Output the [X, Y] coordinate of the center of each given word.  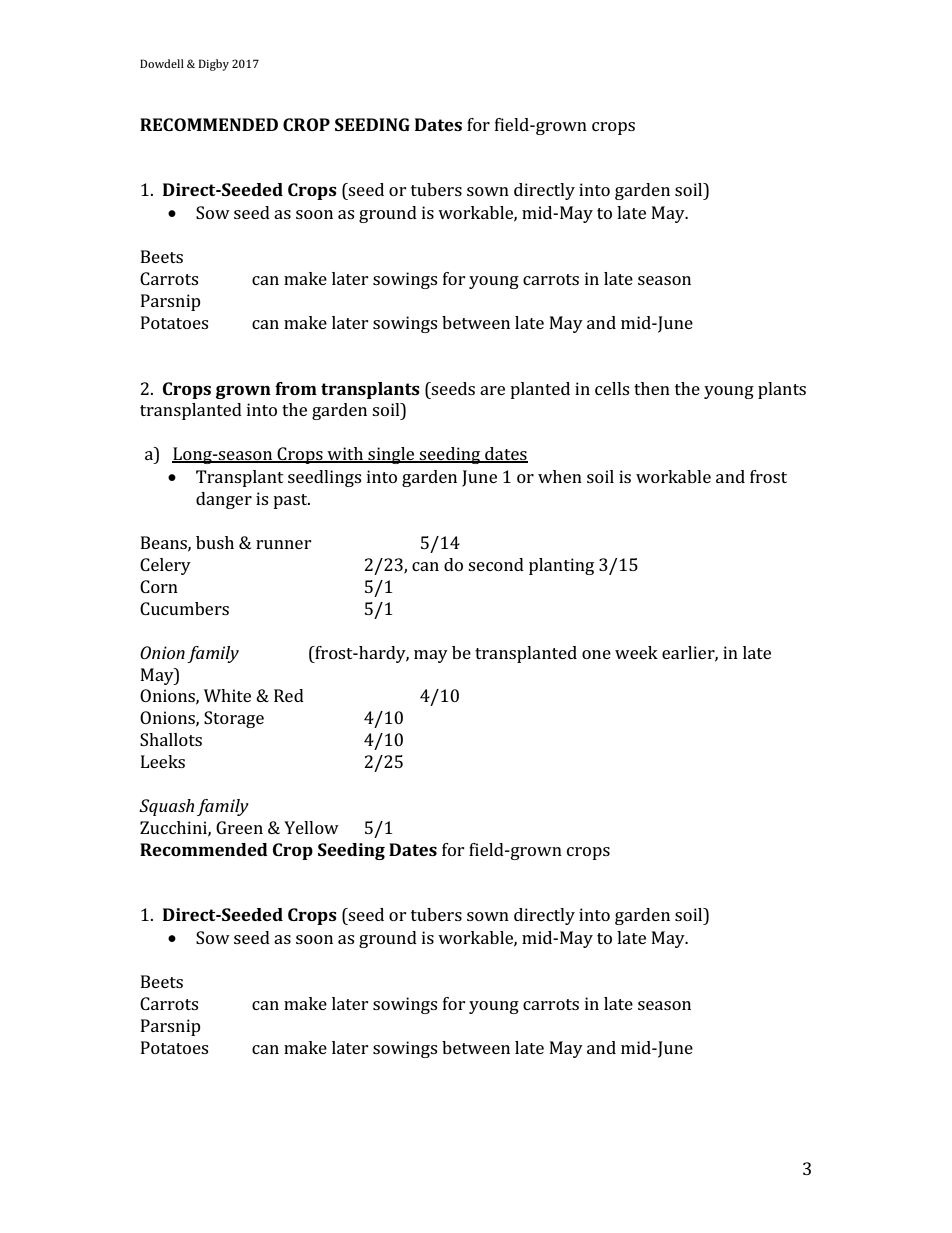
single [391, 455]
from [296, 388]
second [496, 564]
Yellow [311, 827]
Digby [214, 65]
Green [239, 827]
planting [561, 566]
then [652, 388]
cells [612, 388]
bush [215, 542]
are [492, 390]
